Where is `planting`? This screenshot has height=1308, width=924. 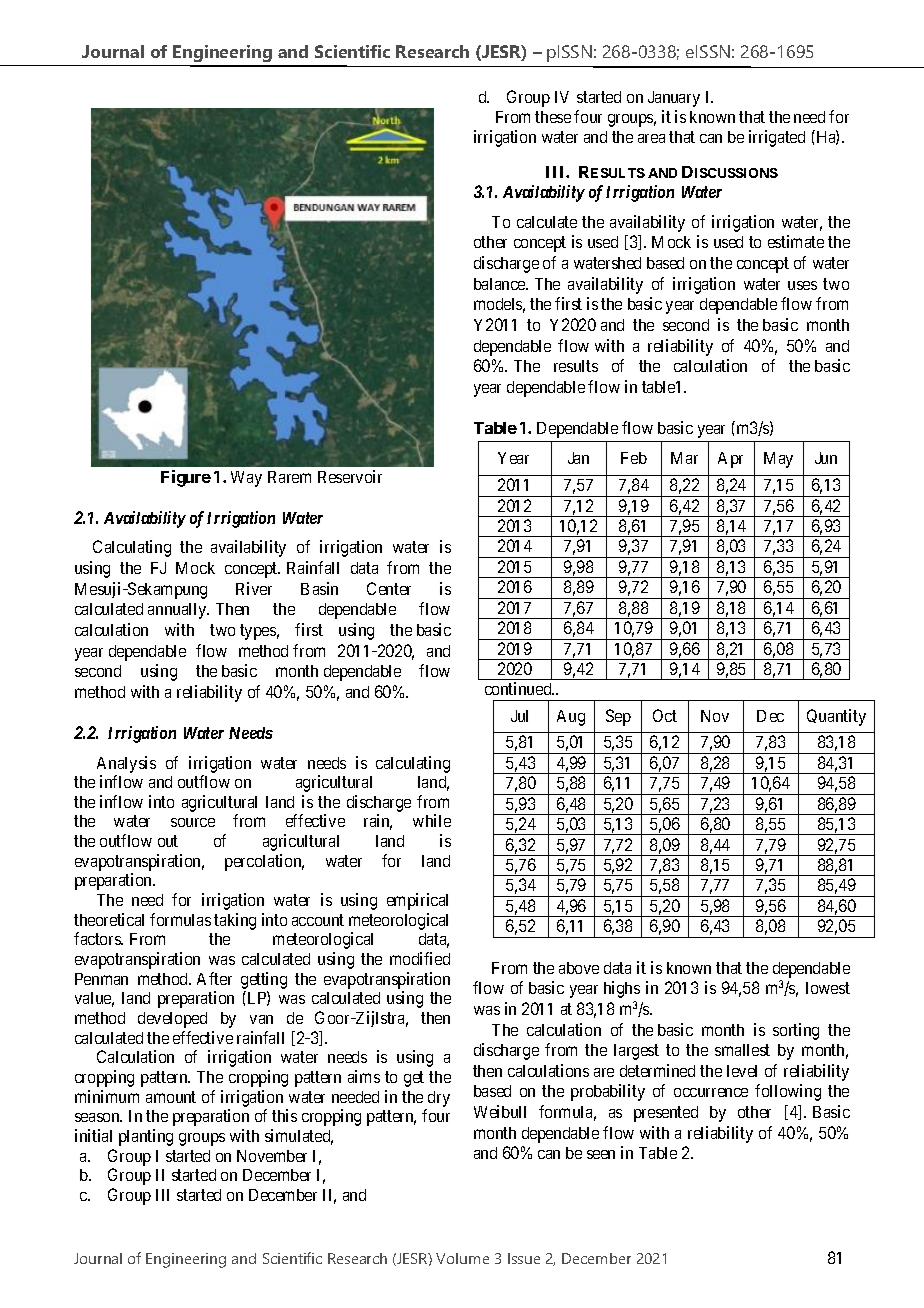 planting is located at coordinates (146, 1137).
